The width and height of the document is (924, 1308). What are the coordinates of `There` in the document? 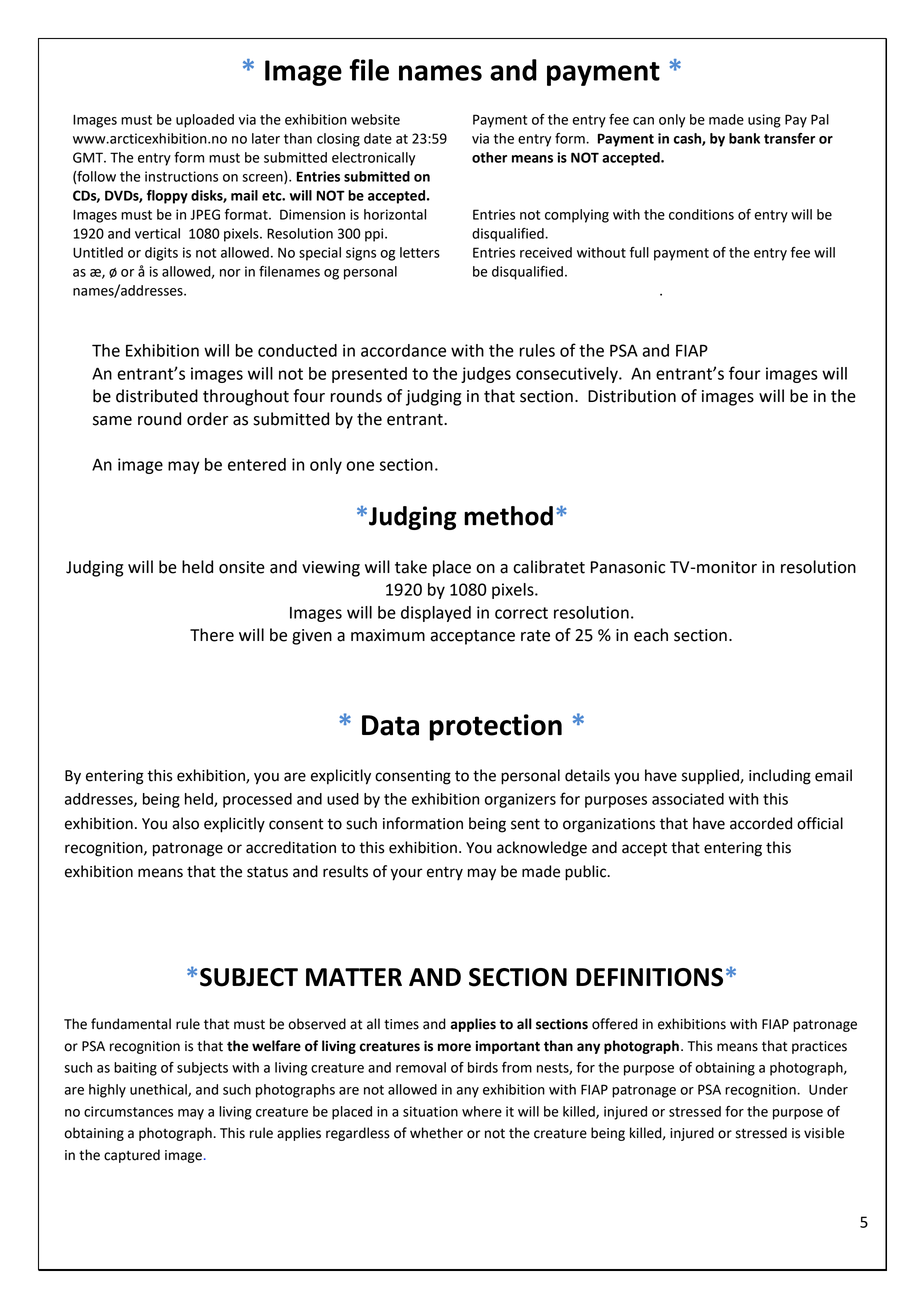 It's located at (212, 635).
